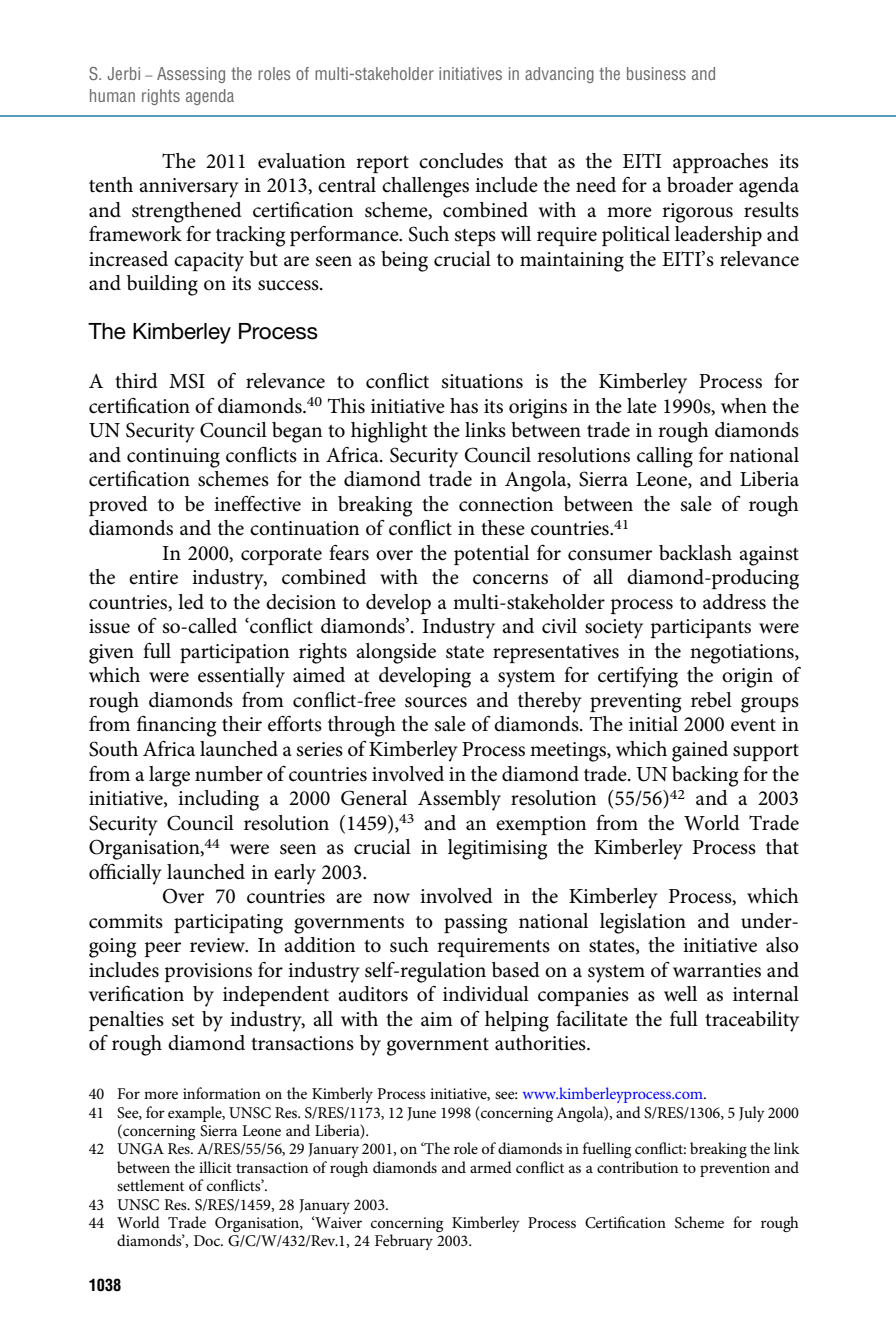 The image size is (896, 1332). I want to click on participation, so click(234, 653).
